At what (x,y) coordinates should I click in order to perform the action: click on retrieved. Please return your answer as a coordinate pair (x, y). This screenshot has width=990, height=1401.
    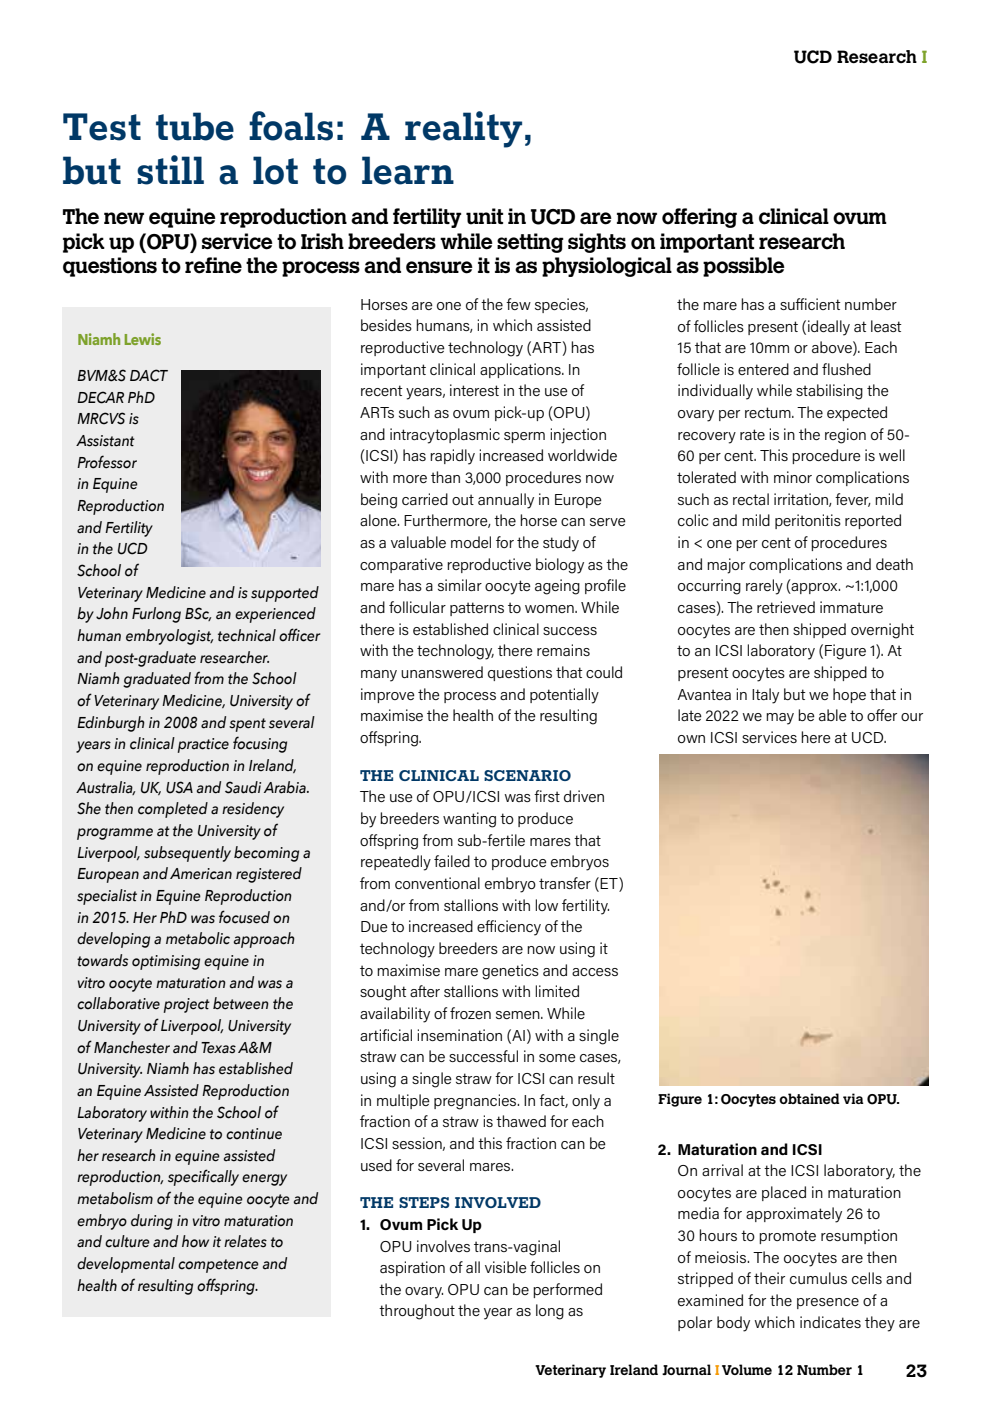
    Looking at the image, I should click on (786, 607).
